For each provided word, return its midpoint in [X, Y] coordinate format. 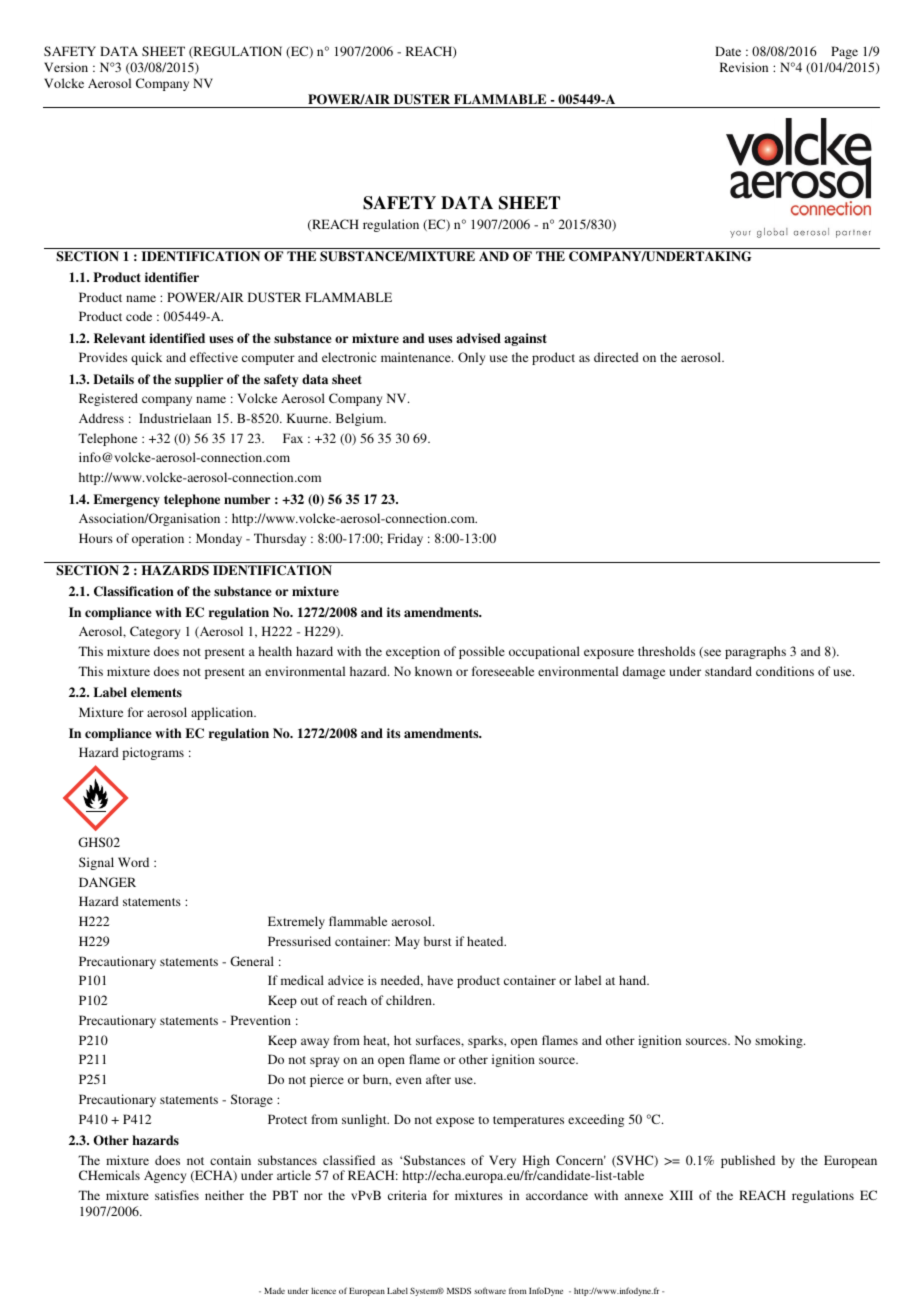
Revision [744, 67]
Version [66, 67]
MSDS [459, 1291]
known [433, 671]
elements [156, 692]
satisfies [177, 1195]
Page [844, 52]
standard [728, 671]
